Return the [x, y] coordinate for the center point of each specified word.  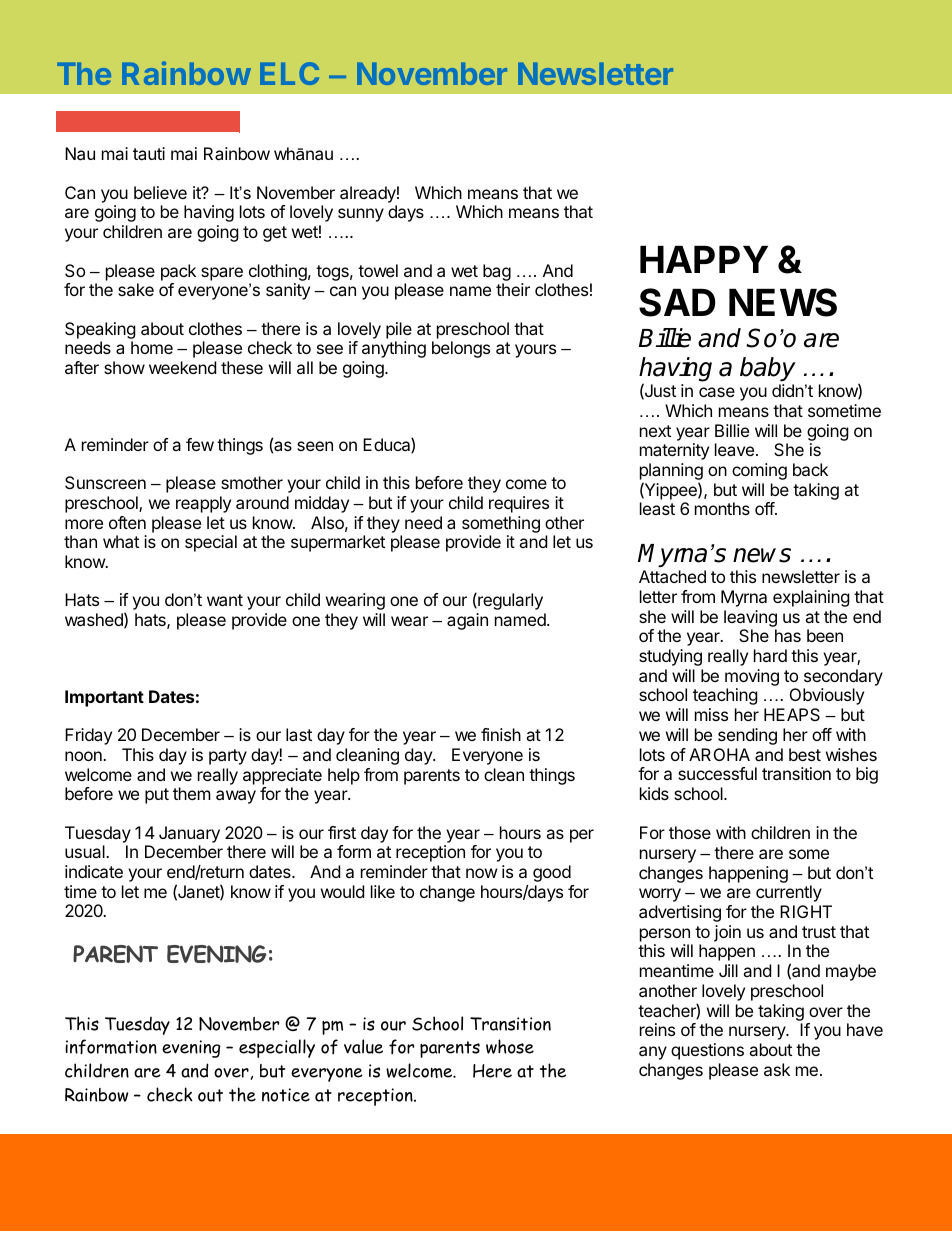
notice [286, 1095]
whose [510, 1046]
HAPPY [704, 259]
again [467, 621]
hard [770, 655]
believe [160, 192]
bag [497, 272]
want [225, 600]
